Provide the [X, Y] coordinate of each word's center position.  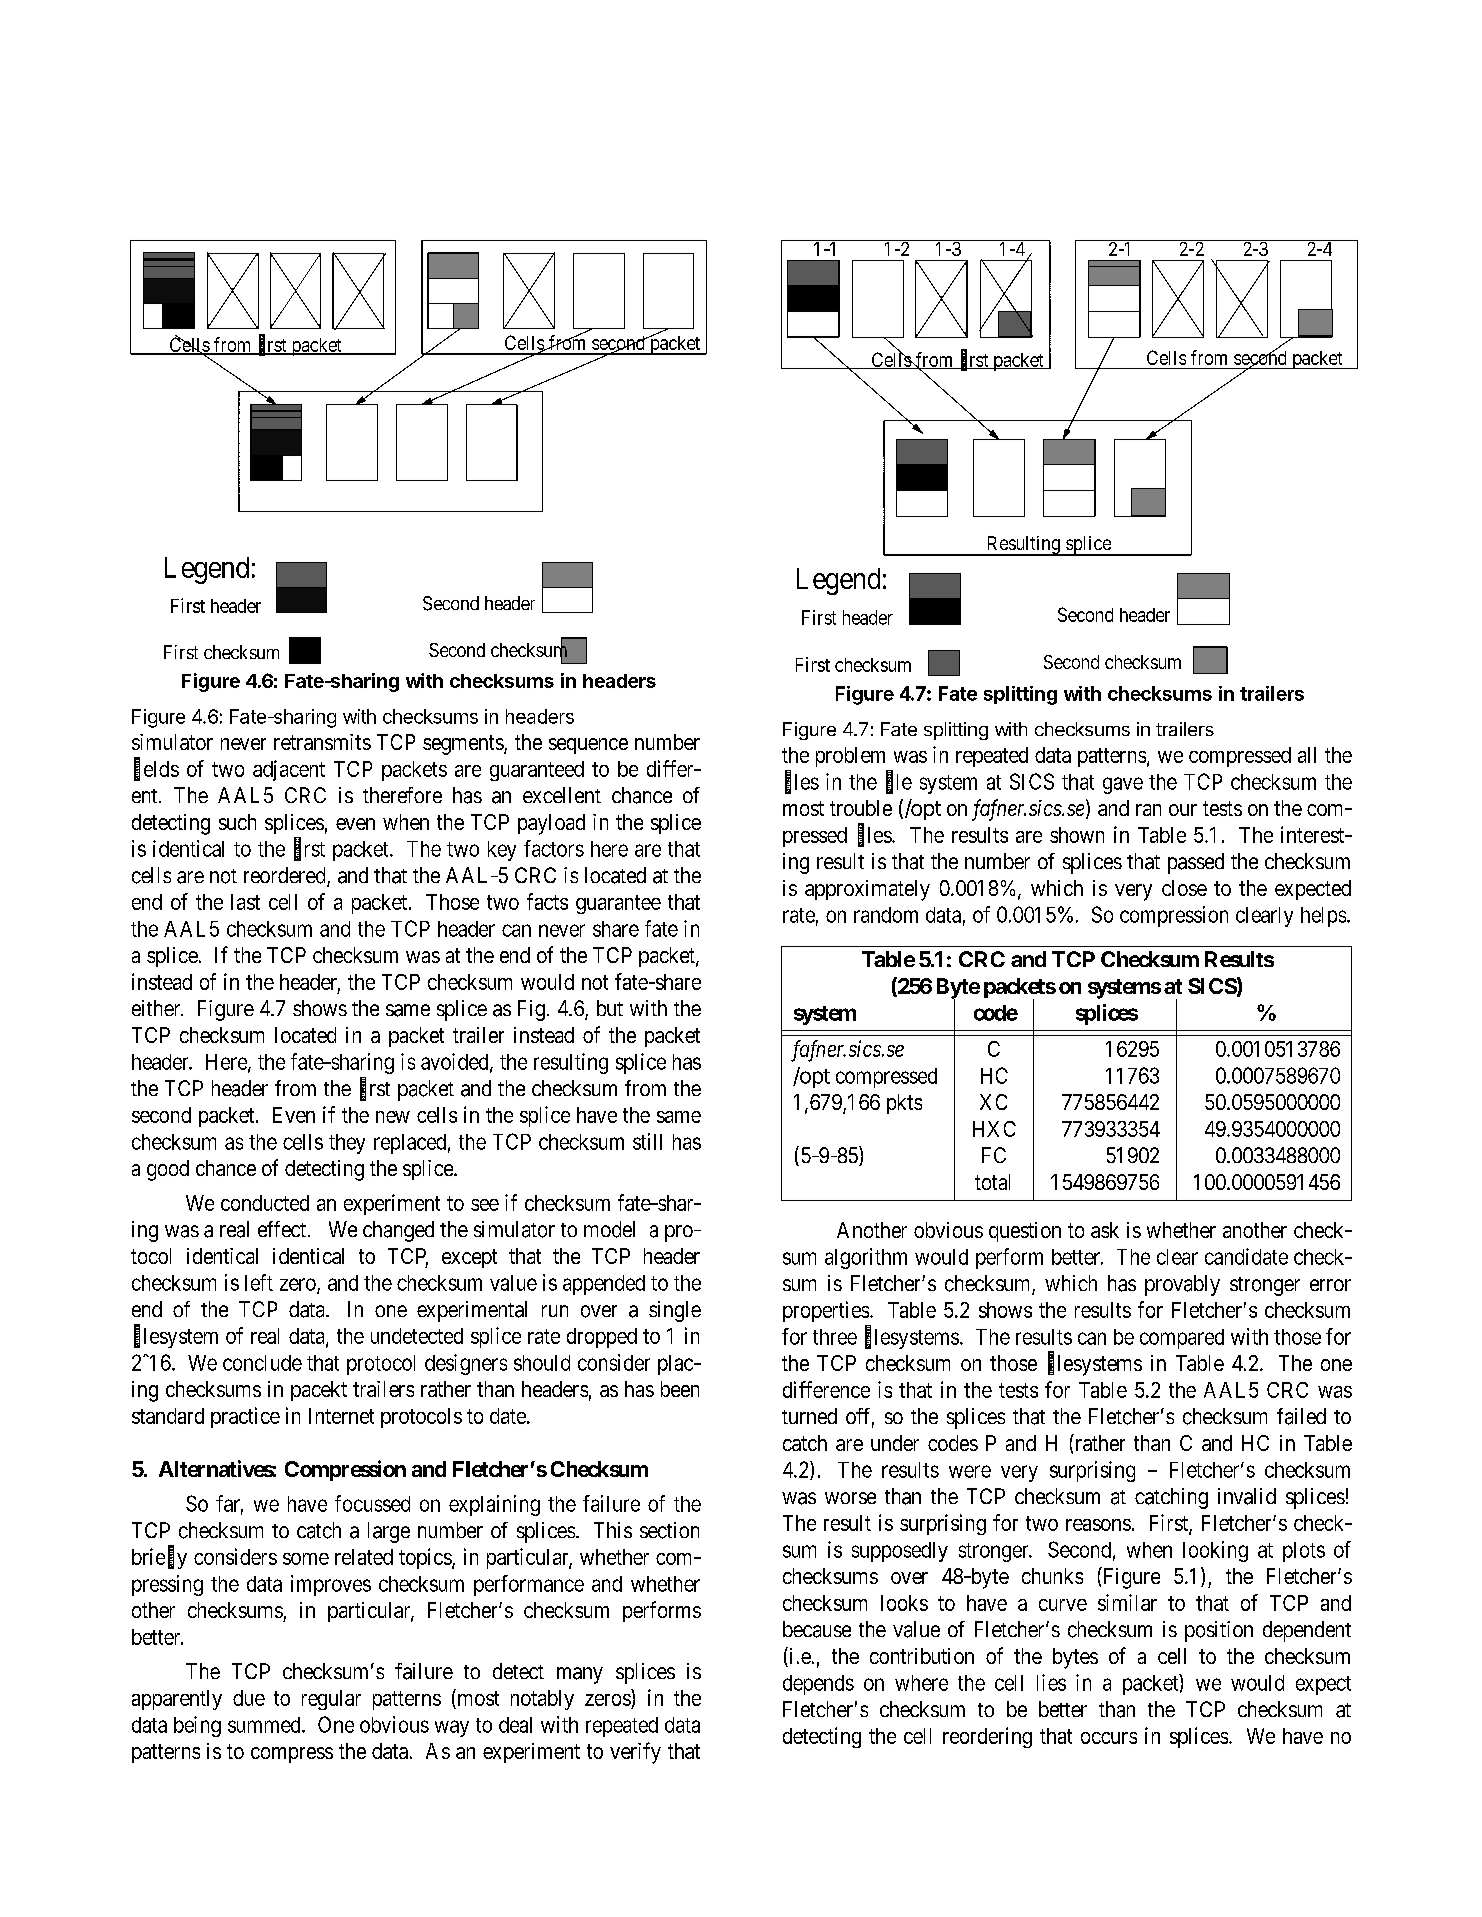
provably [1182, 1285]
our [1183, 810]
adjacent [289, 770]
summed [265, 1725]
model [609, 1229]
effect [283, 1229]
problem [850, 757]
